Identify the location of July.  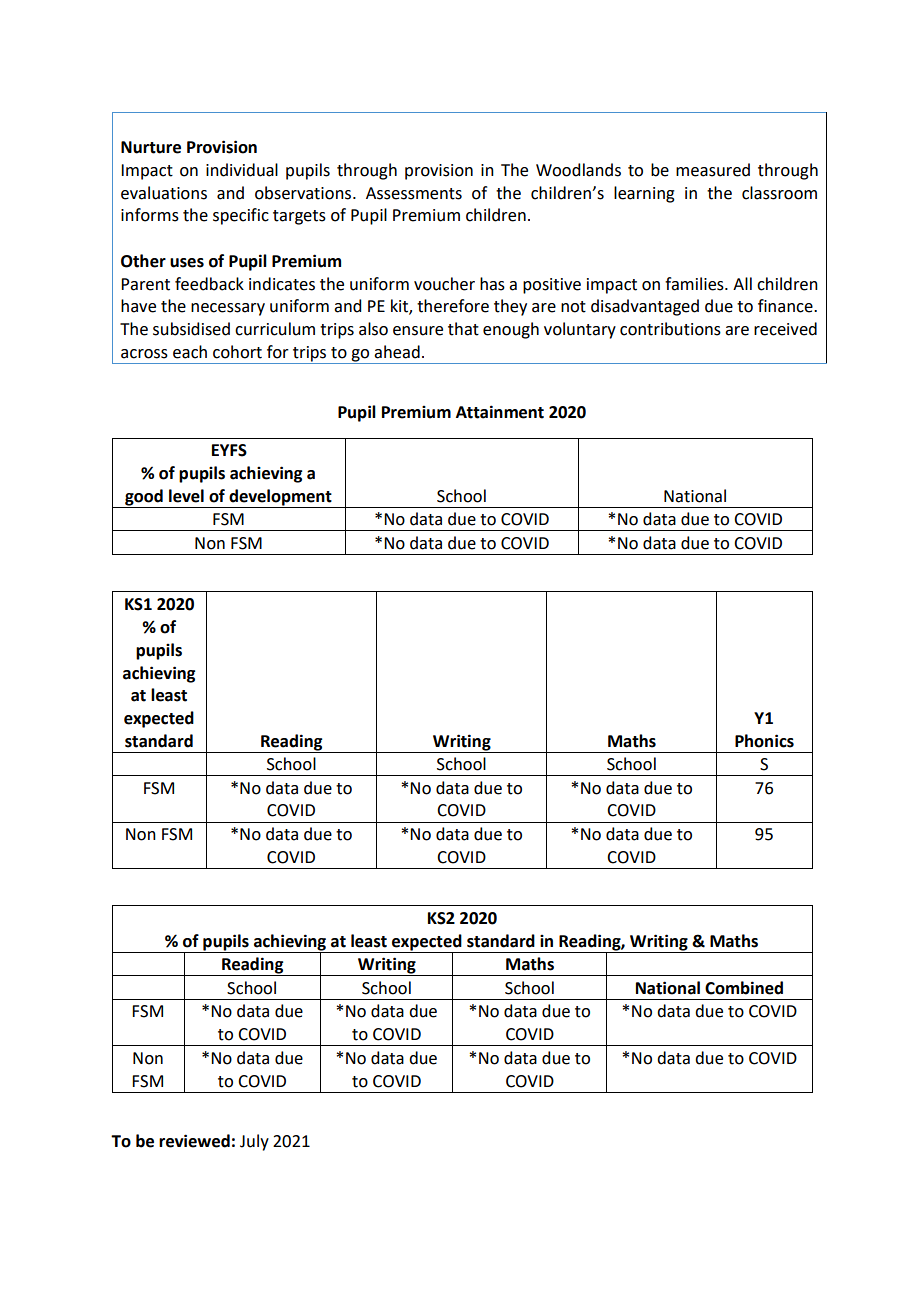
(254, 1142).
